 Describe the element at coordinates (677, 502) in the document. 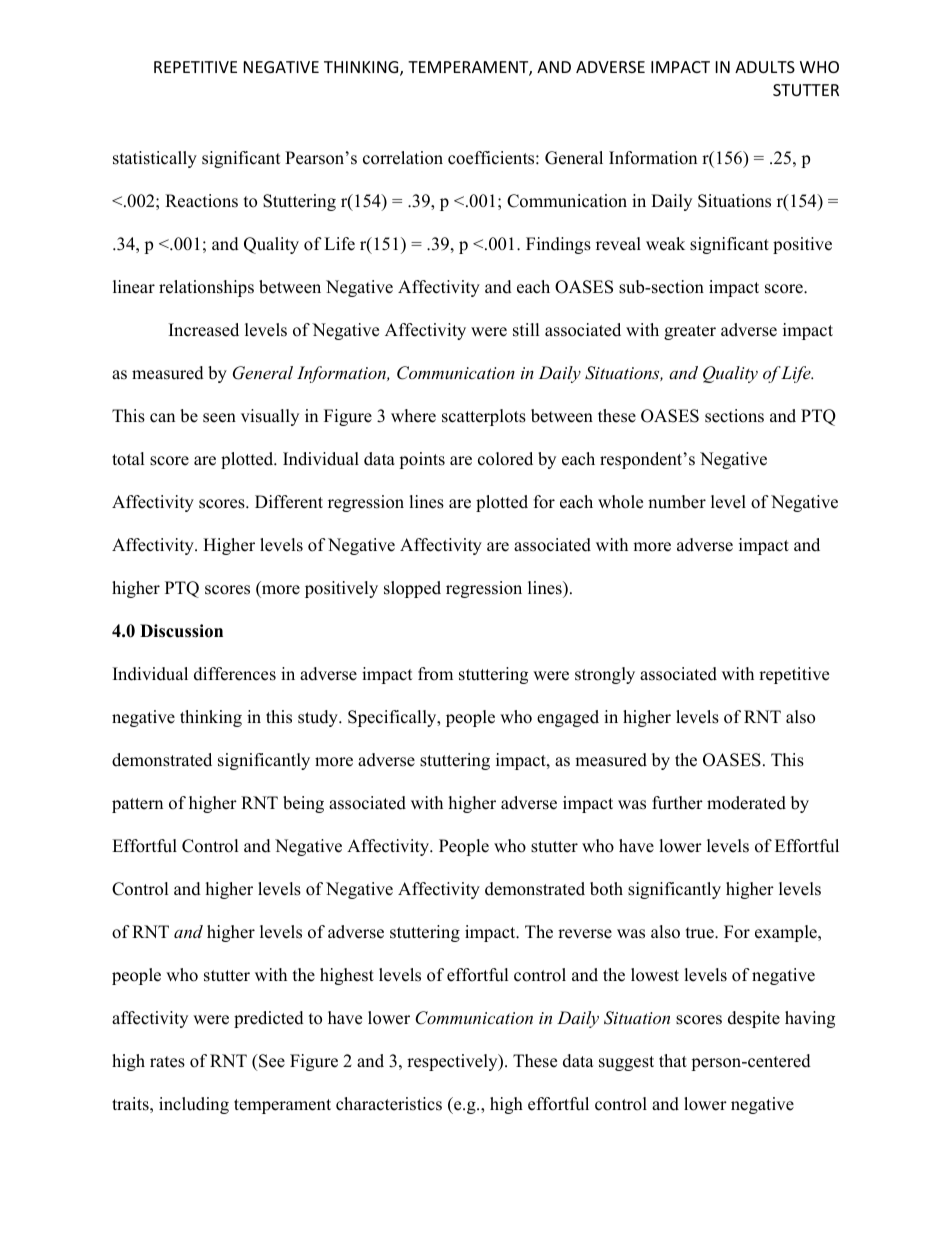

I see `number` at that location.
